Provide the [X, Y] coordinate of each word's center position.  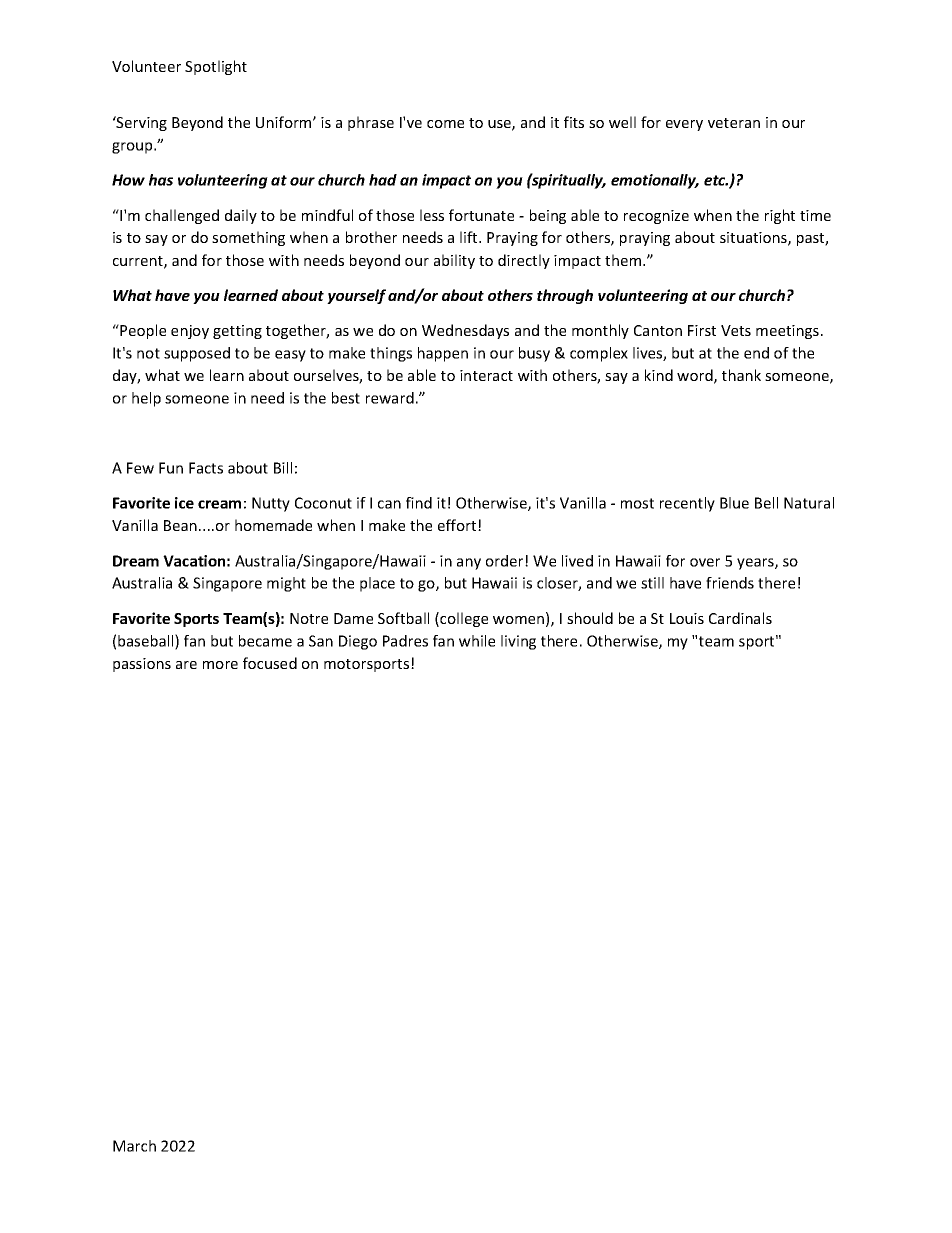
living [518, 642]
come [445, 124]
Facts [206, 468]
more [220, 665]
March [134, 1146]
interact [486, 375]
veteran [734, 123]
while [477, 641]
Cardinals [740, 618]
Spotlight [216, 67]
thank [741, 375]
